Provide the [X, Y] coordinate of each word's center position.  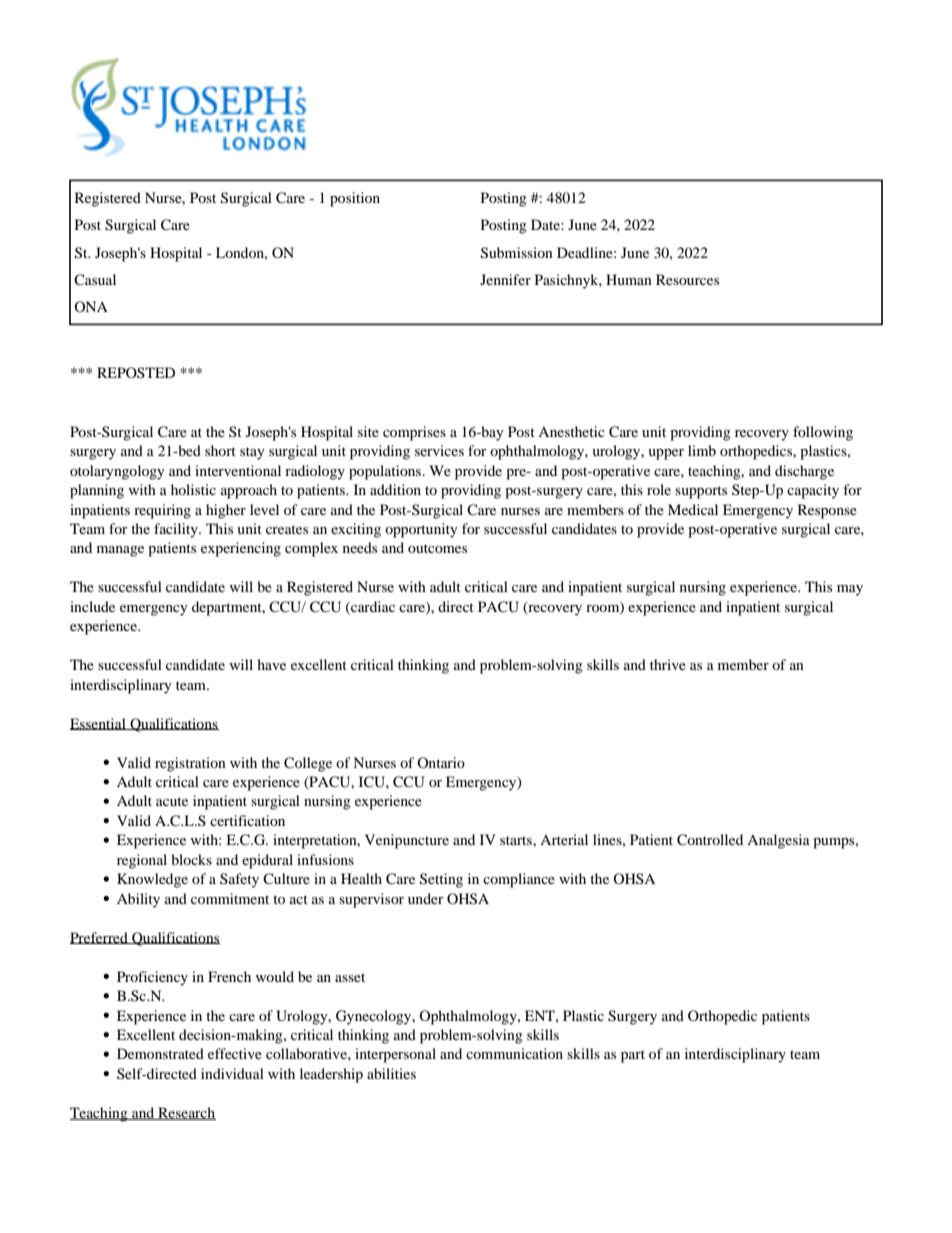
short [220, 450]
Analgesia [778, 841]
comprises [414, 433]
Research [186, 1113]
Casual [95, 279]
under [426, 898]
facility [177, 530]
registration [190, 764]
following [823, 433]
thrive [668, 664]
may [850, 590]
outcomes [437, 548]
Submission [517, 253]
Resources [687, 279]
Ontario [441, 762]
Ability [138, 900]
